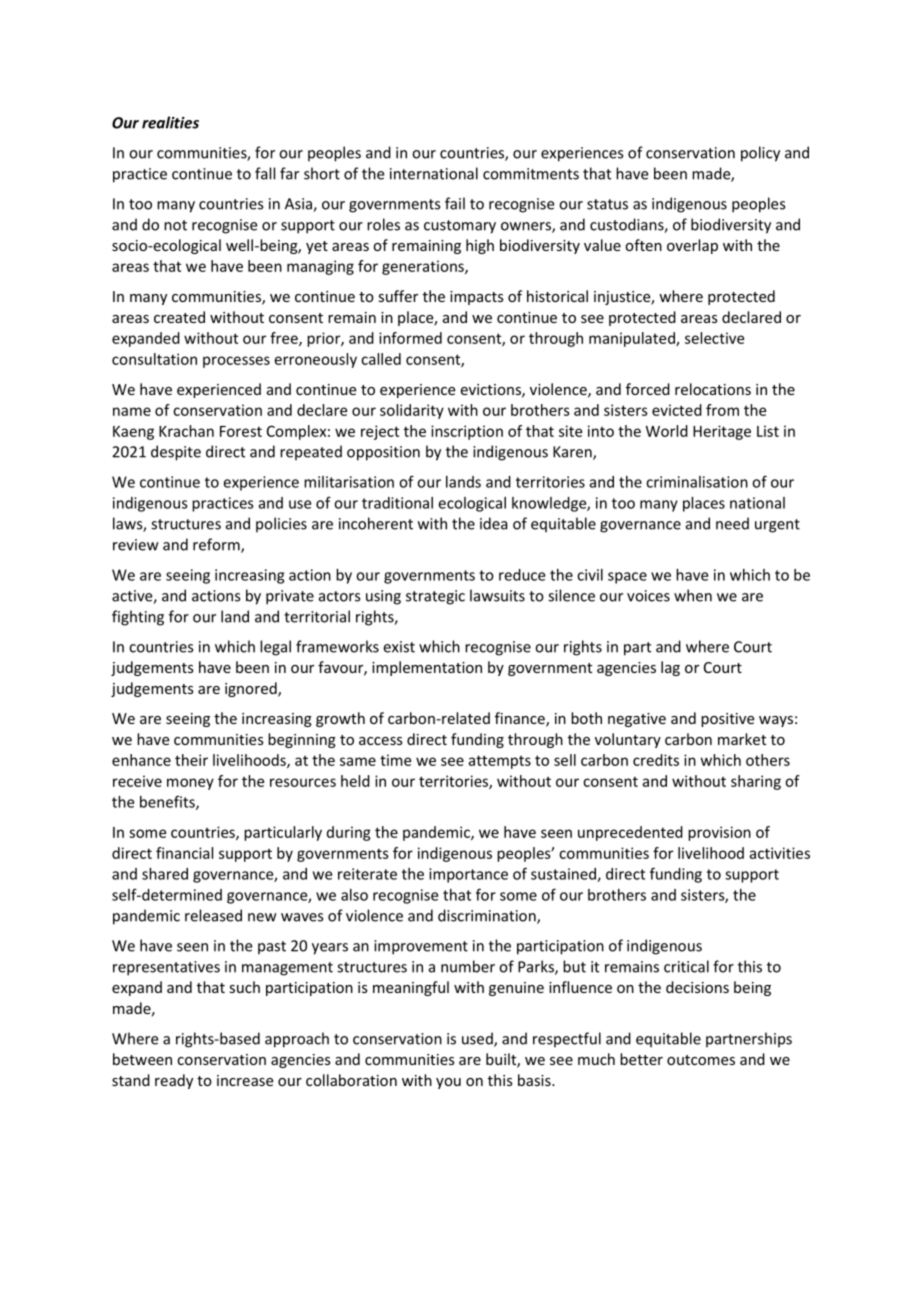 This page has width=924, height=1308. What do you see at coordinates (722, 432) in the page?
I see `Heritage` at bounding box center [722, 432].
